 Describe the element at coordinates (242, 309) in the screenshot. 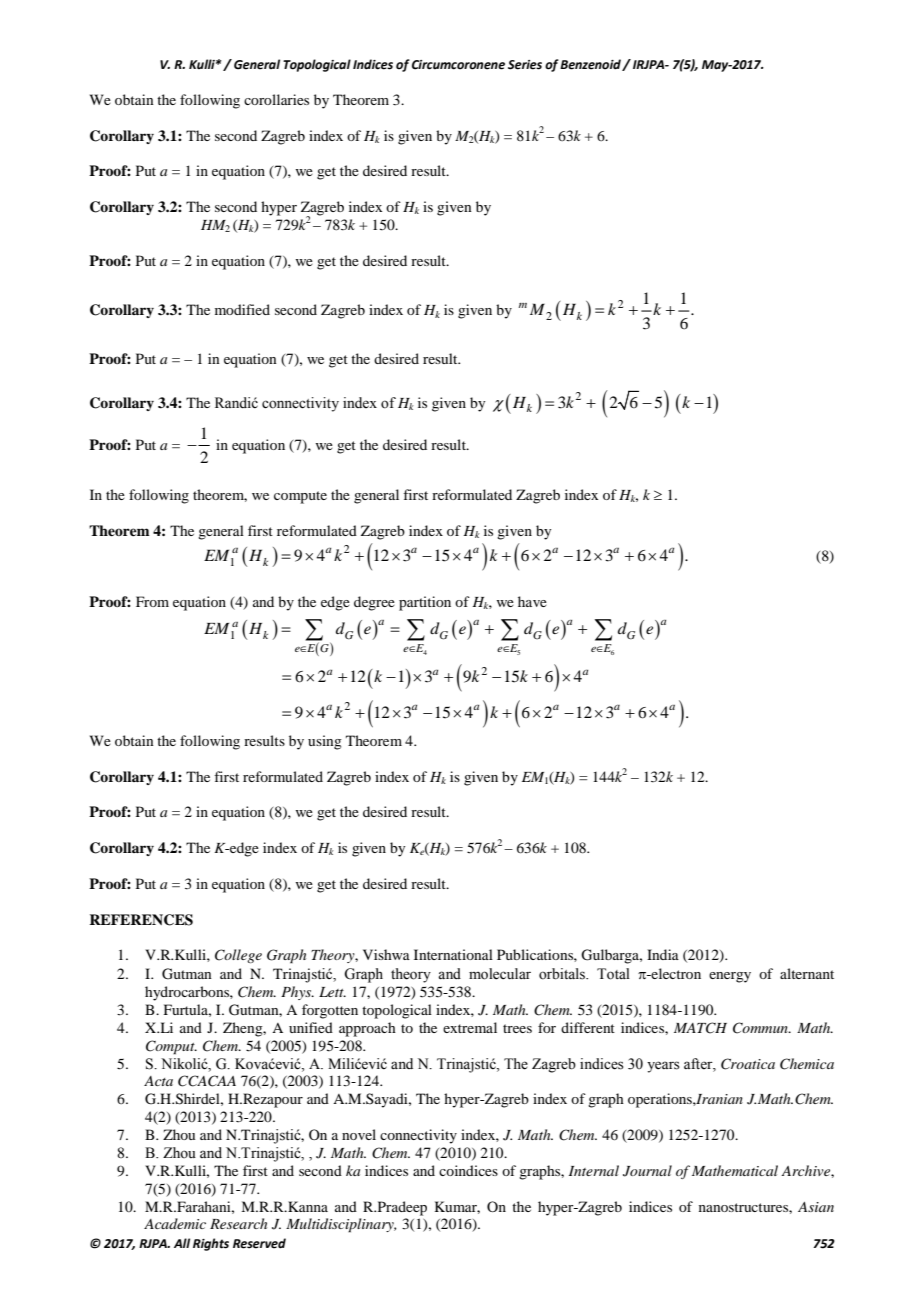

I see `modified` at that location.
